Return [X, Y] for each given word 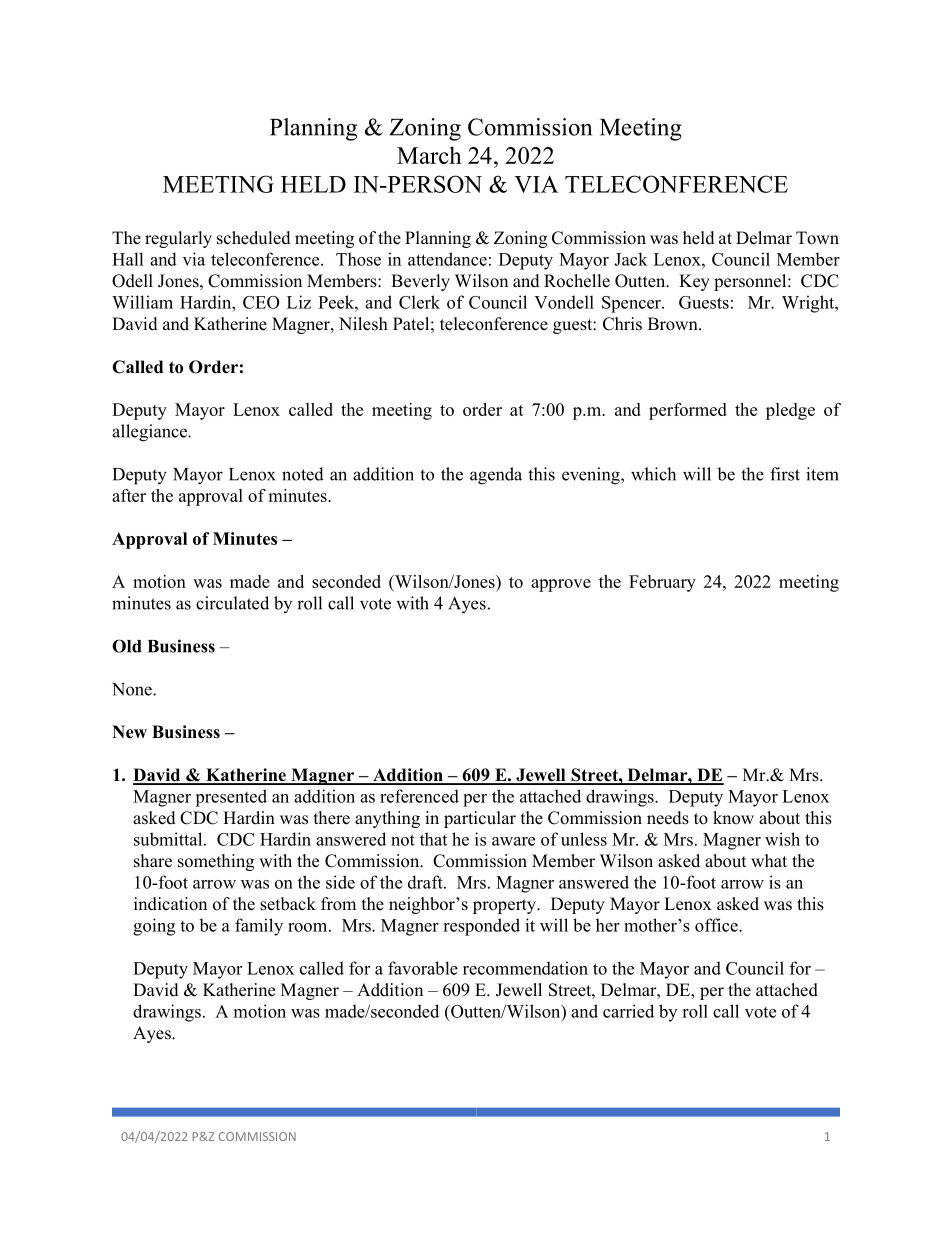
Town [817, 238]
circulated [232, 603]
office [717, 925]
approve [561, 585]
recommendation [525, 968]
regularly [178, 239]
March [429, 155]
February [662, 583]
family [259, 927]
